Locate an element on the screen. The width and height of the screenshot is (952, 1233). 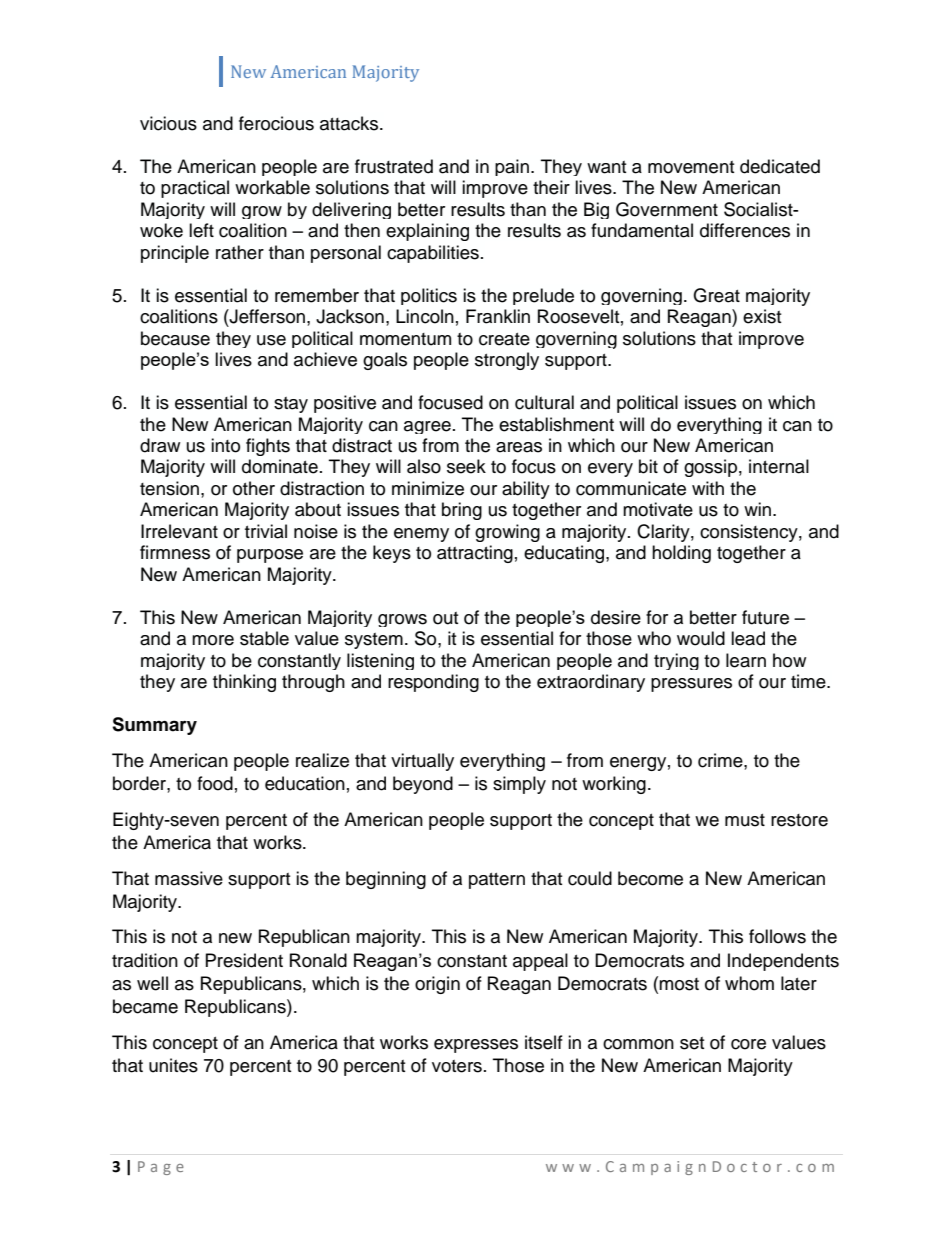
movement is located at coordinates (691, 167).
